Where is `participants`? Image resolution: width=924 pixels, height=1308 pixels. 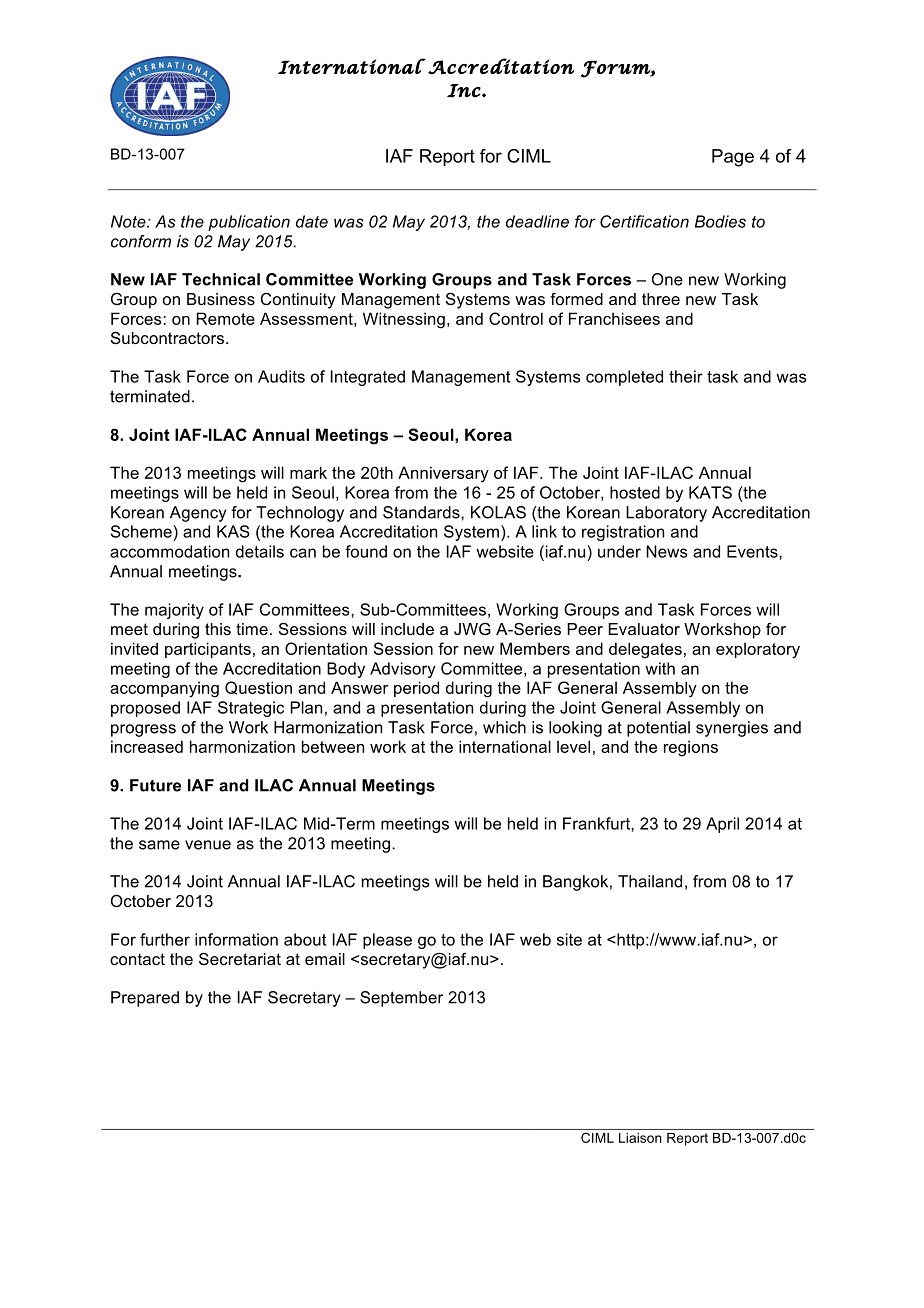
participants is located at coordinates (208, 650).
